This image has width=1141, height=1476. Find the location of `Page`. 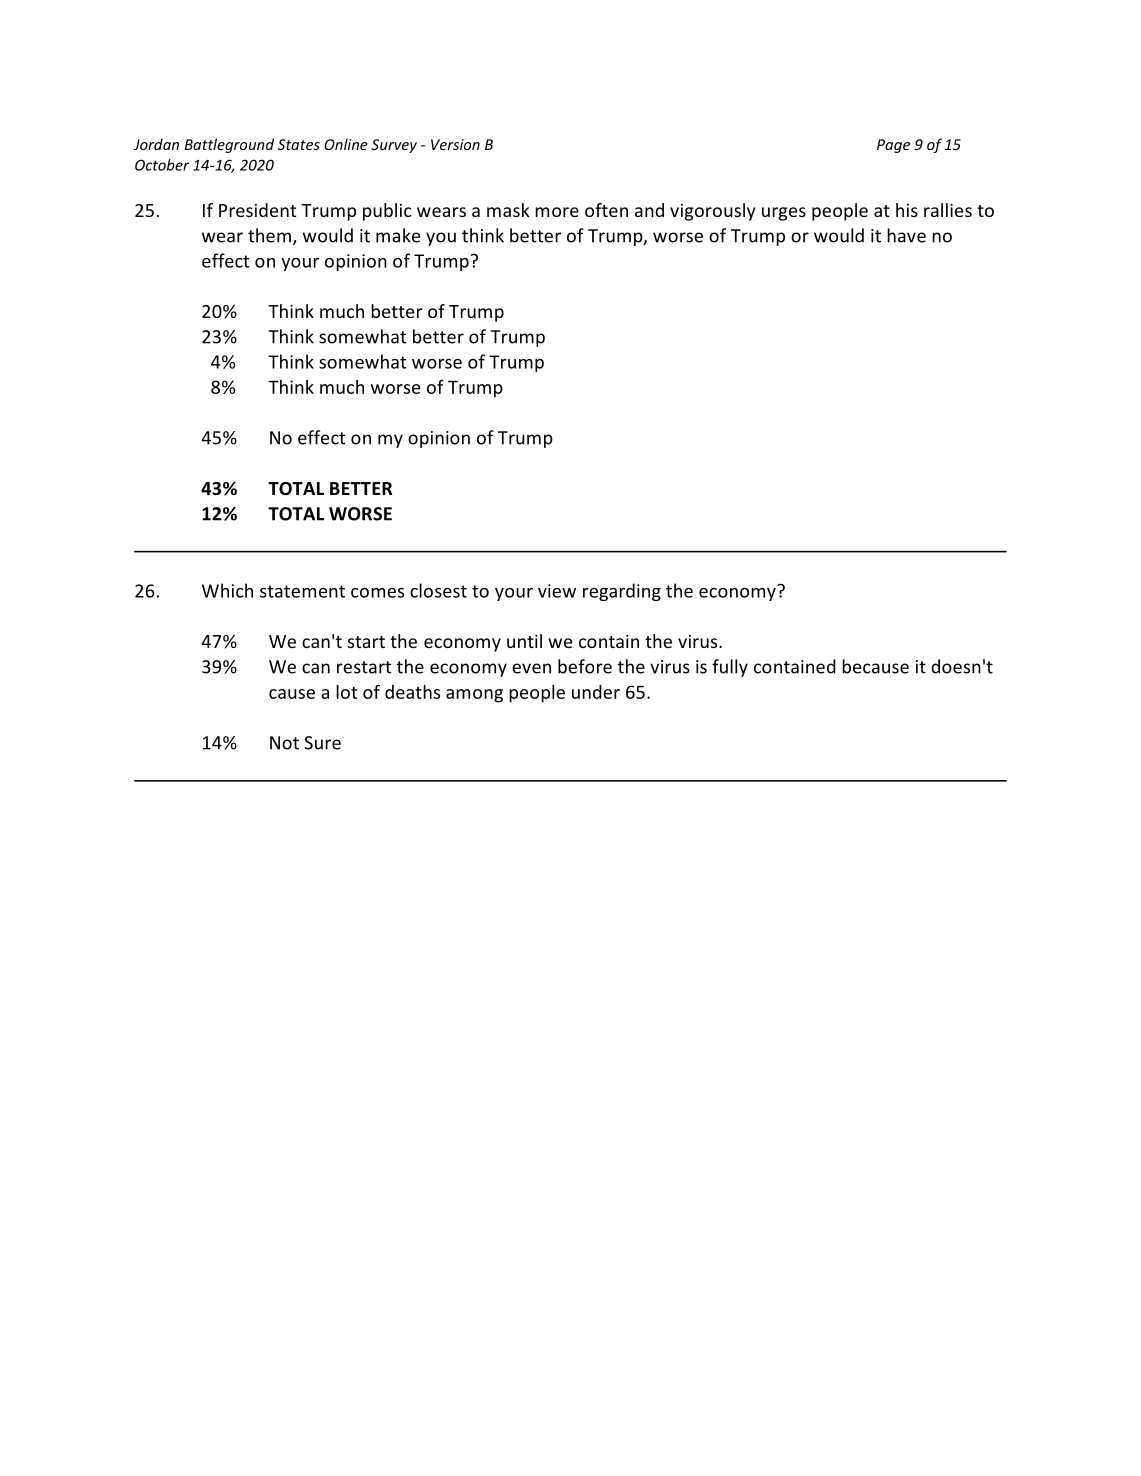

Page is located at coordinates (893, 146).
